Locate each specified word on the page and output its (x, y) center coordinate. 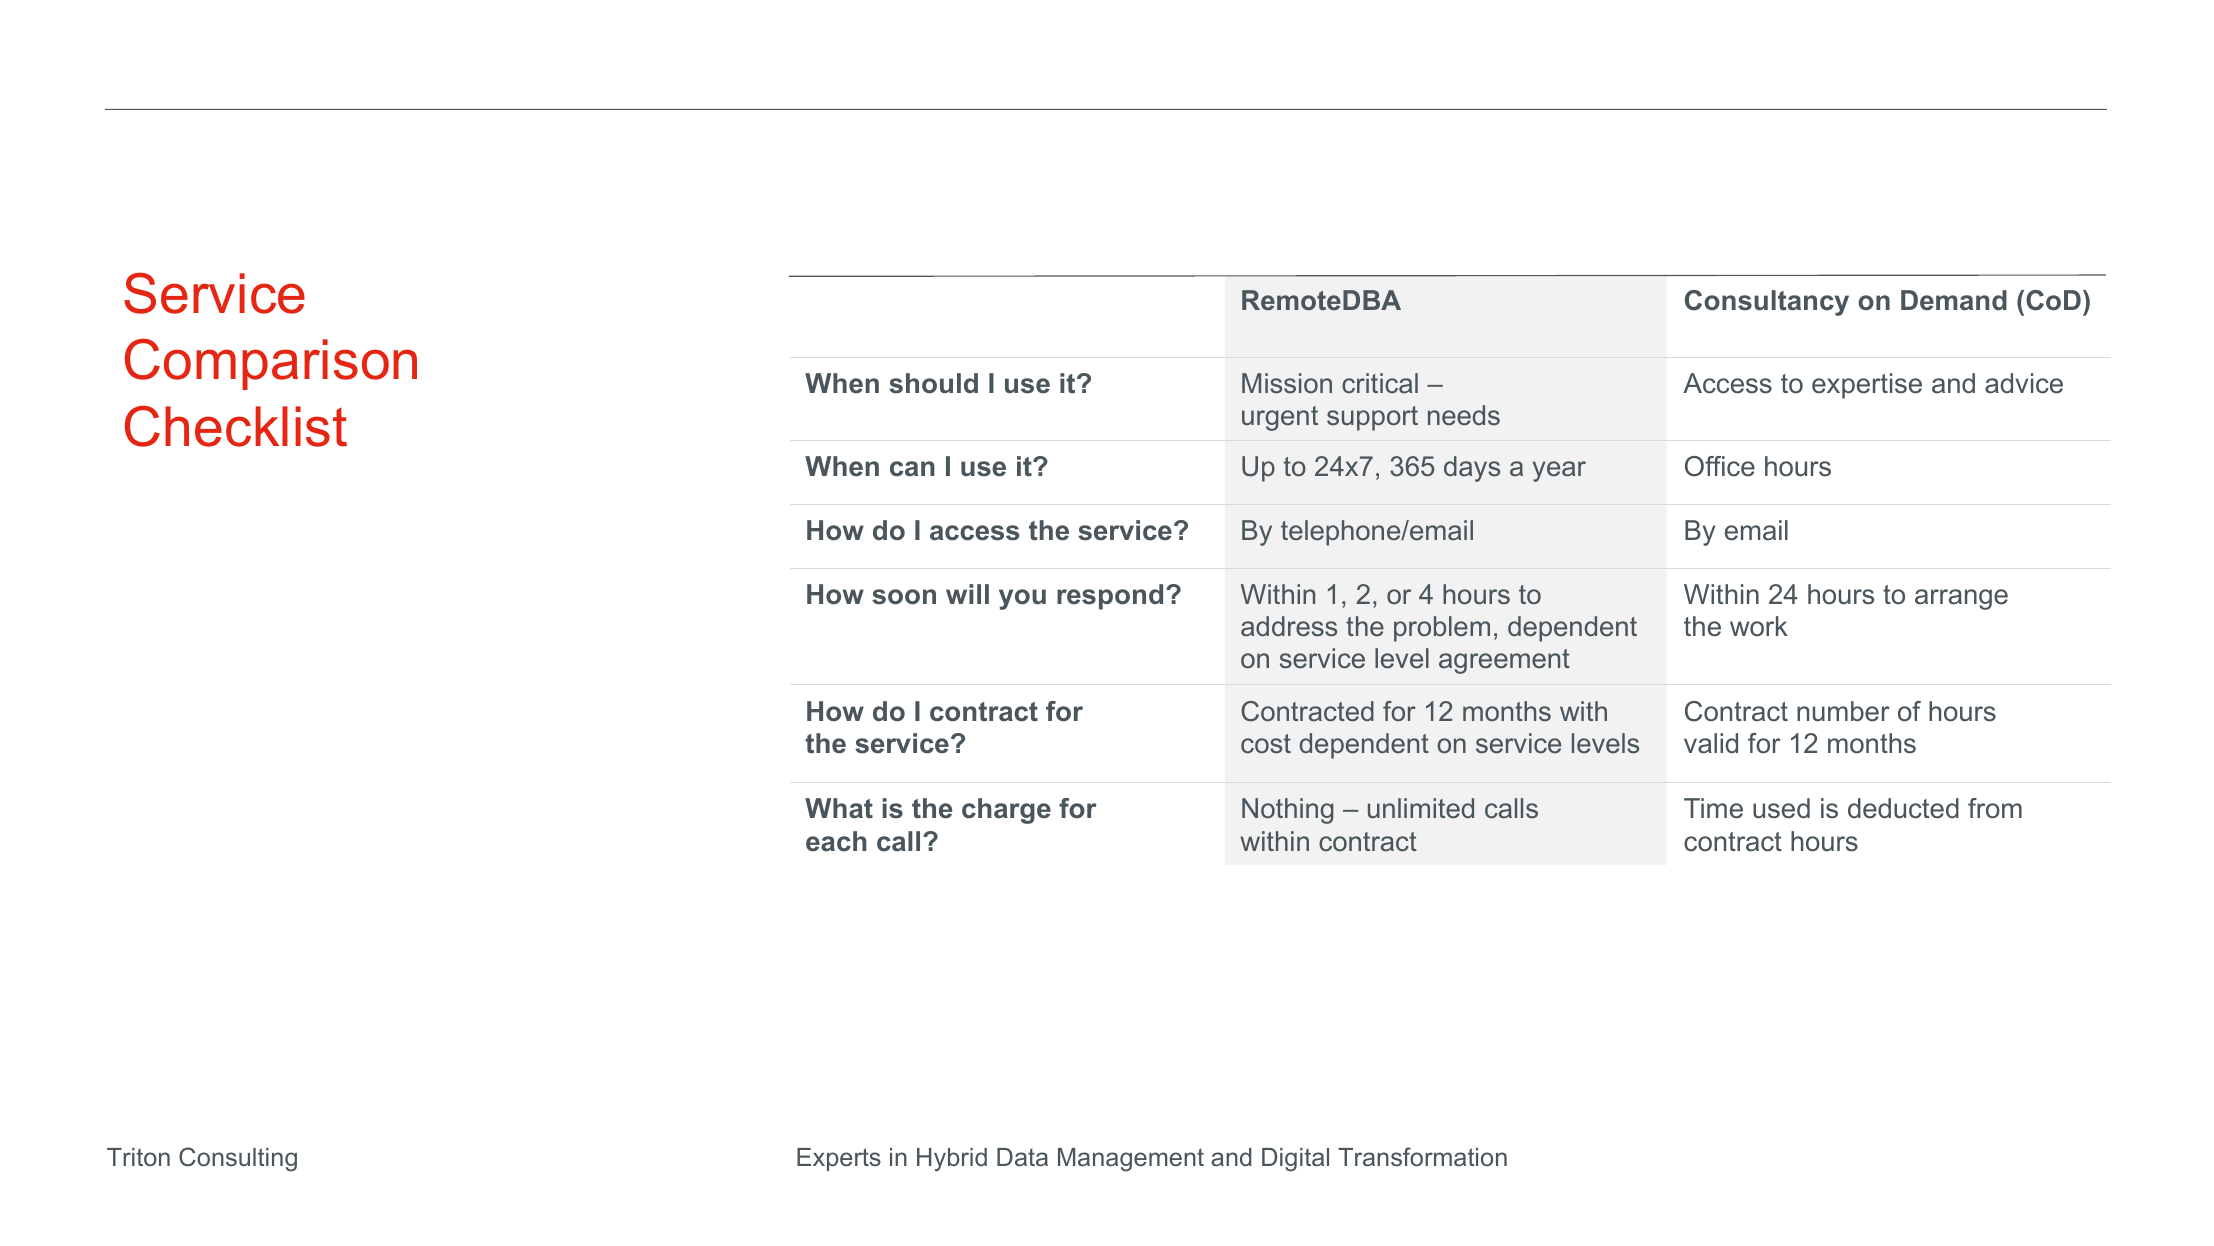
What (839, 808)
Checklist (236, 426)
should (933, 383)
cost (1266, 744)
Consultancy (1767, 303)
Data (1022, 1157)
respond (1110, 597)
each (836, 841)
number (1843, 711)
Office (1720, 466)
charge (1006, 811)
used (1781, 808)
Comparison (271, 364)
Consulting (238, 1159)
